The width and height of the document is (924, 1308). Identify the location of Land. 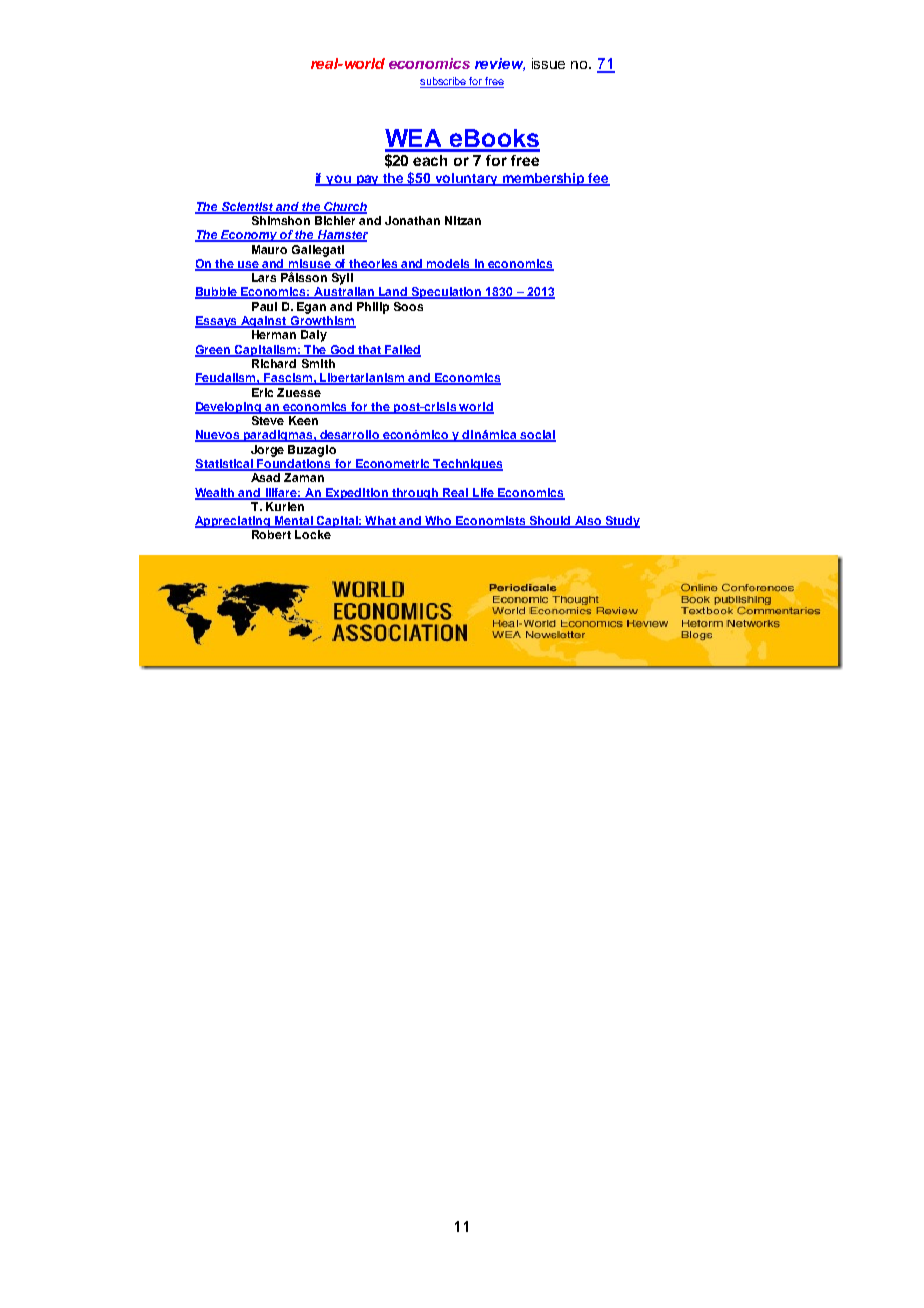
(393, 293).
